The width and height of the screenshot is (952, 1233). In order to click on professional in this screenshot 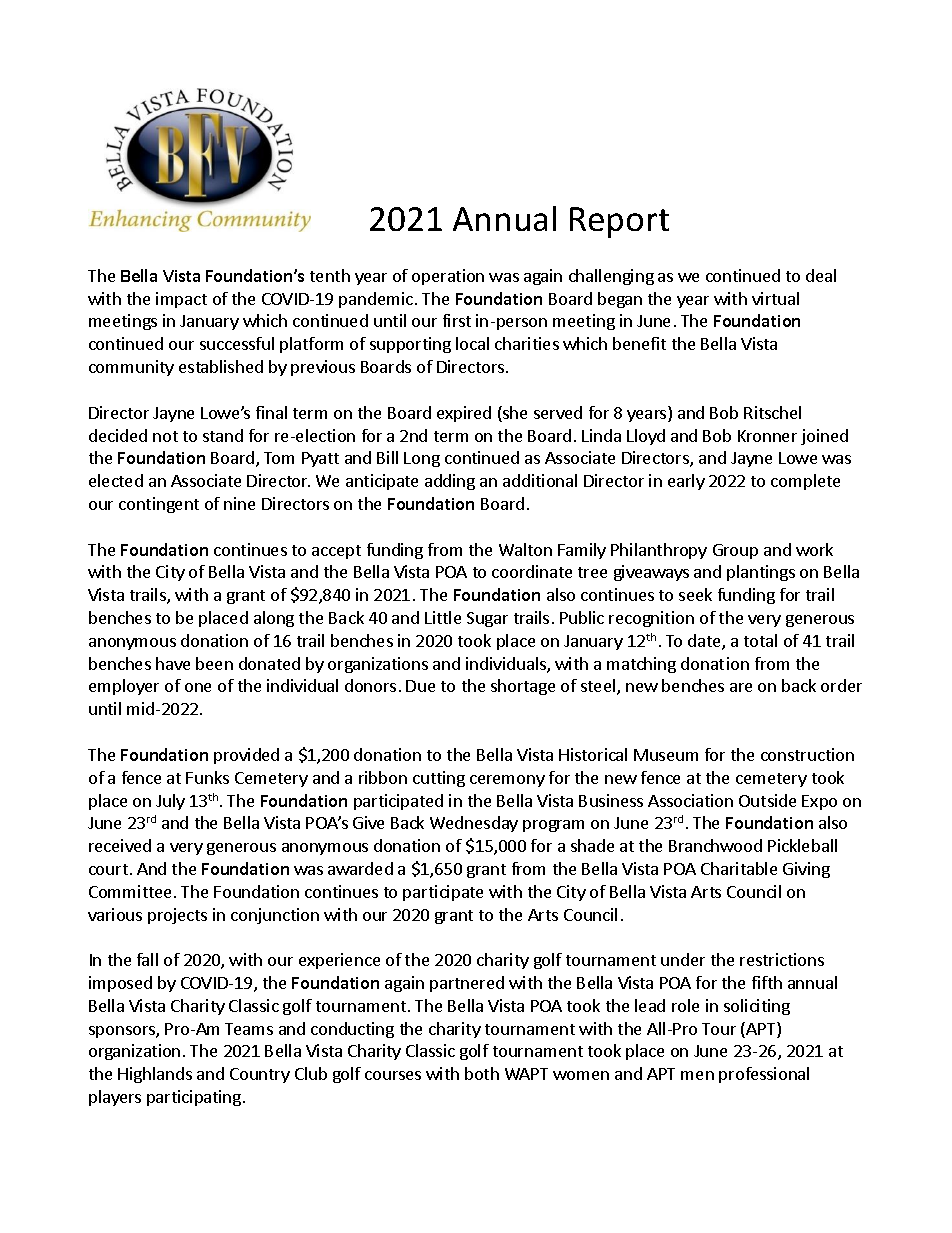, I will do `click(764, 1075)`.
